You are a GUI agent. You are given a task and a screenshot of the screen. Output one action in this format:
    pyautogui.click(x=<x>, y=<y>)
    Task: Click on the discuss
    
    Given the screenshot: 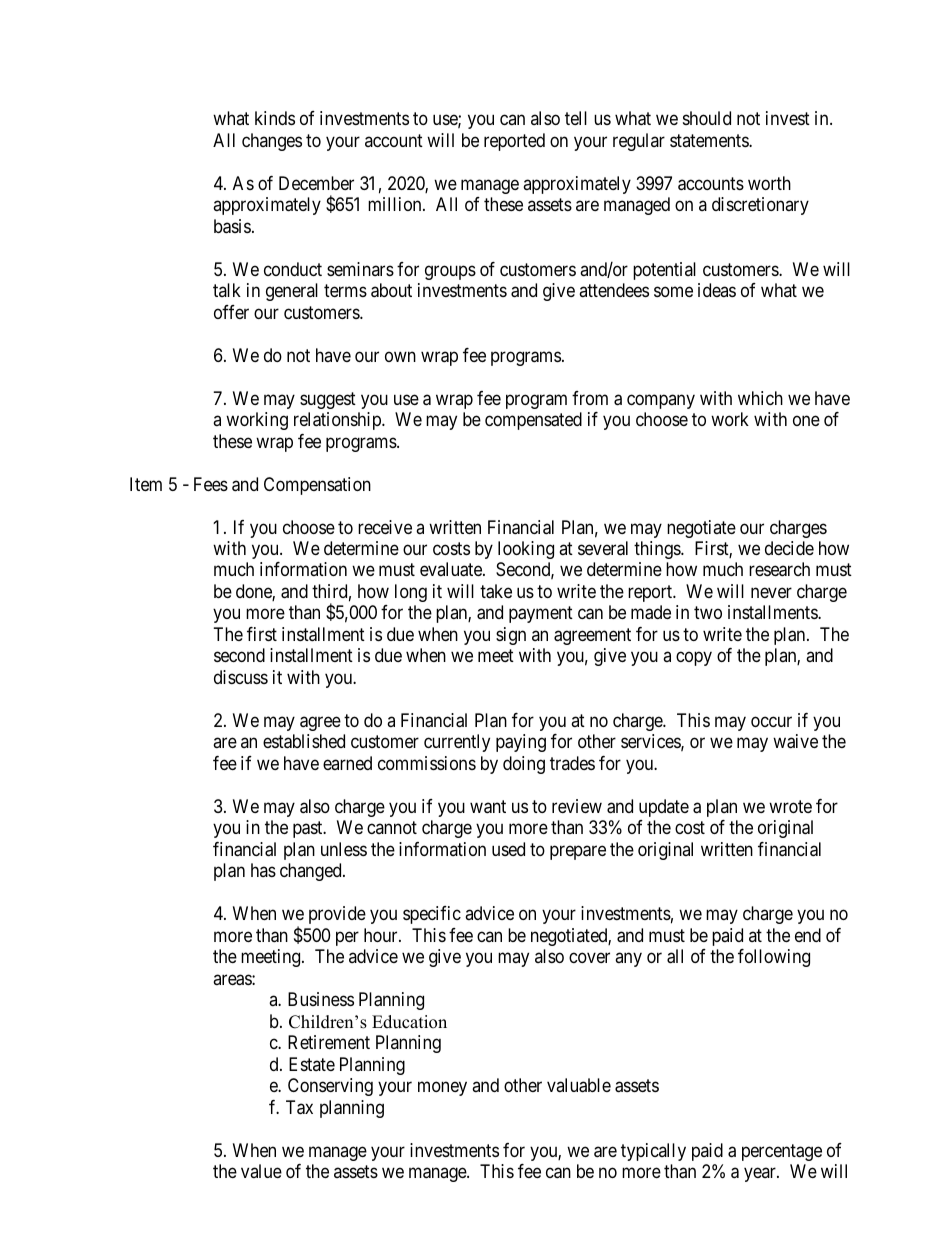 What is the action you would take?
    pyautogui.click(x=241, y=677)
